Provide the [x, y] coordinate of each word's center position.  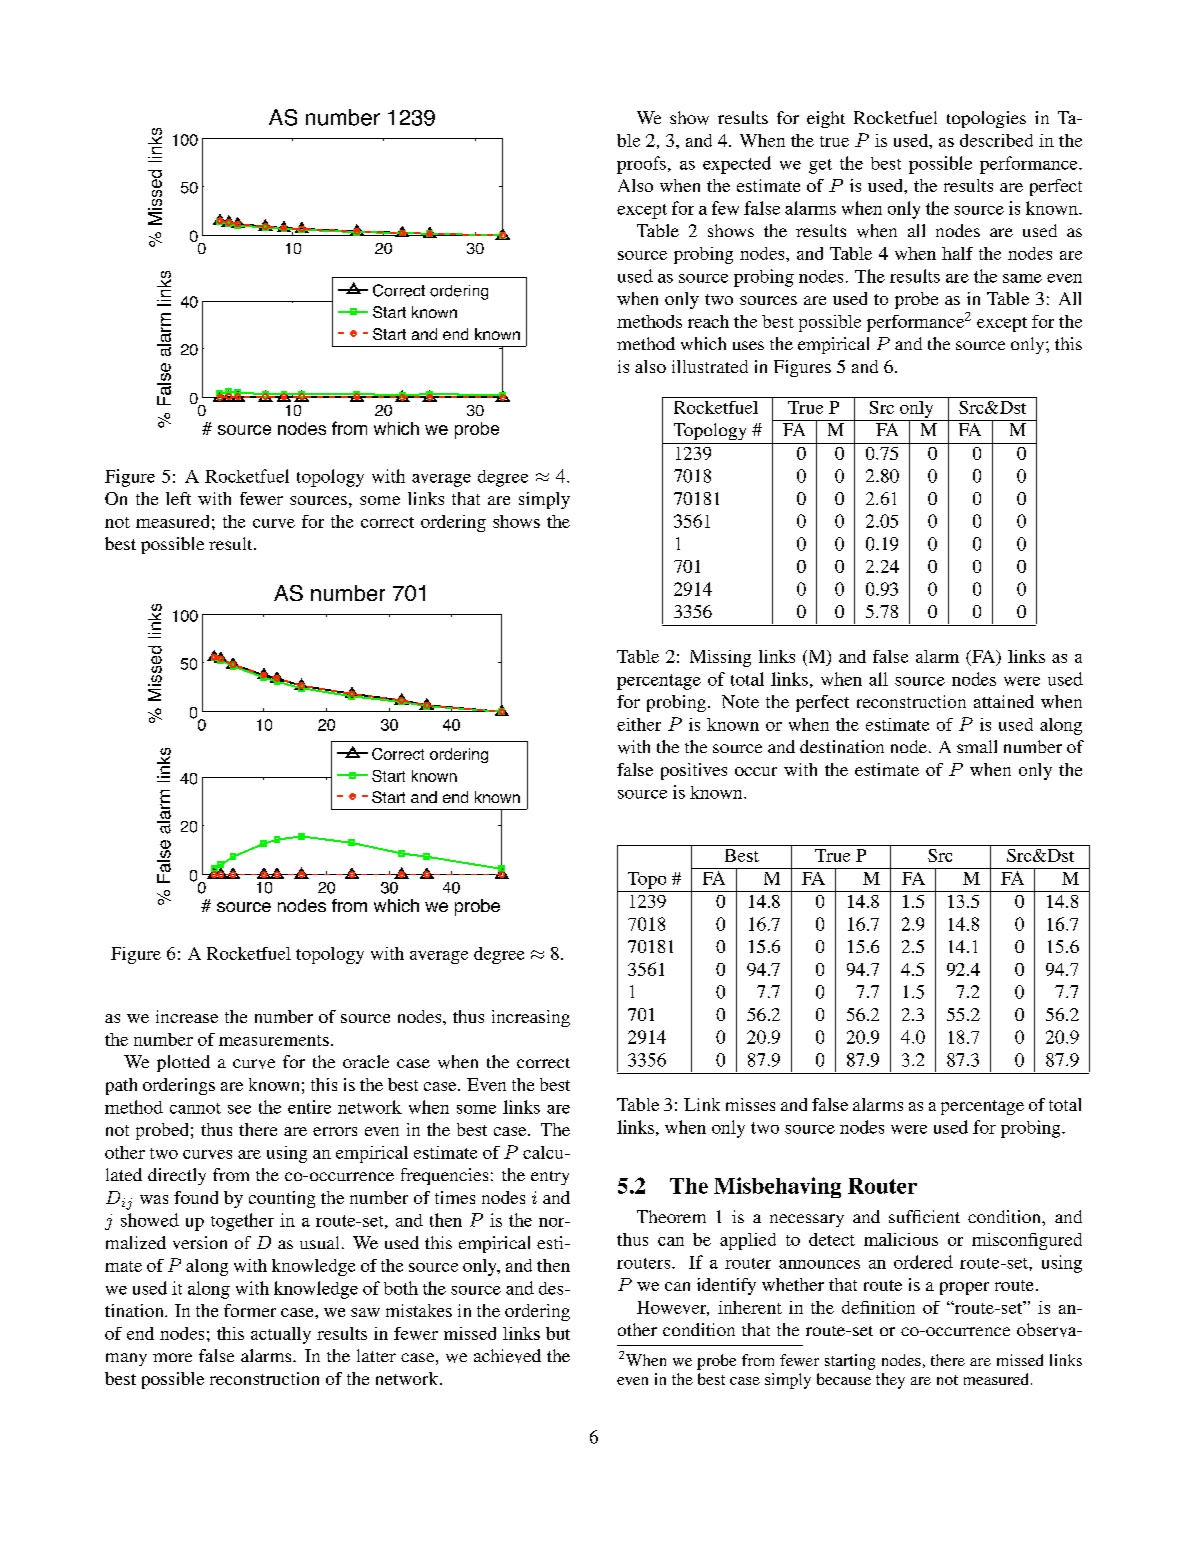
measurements [274, 1040]
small [977, 746]
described [996, 140]
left [178, 498]
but [558, 1333]
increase [187, 1016]
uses [748, 345]
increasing [531, 1018]
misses [750, 1104]
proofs [641, 165]
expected [737, 165]
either [639, 724]
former [250, 1310]
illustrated [710, 366]
